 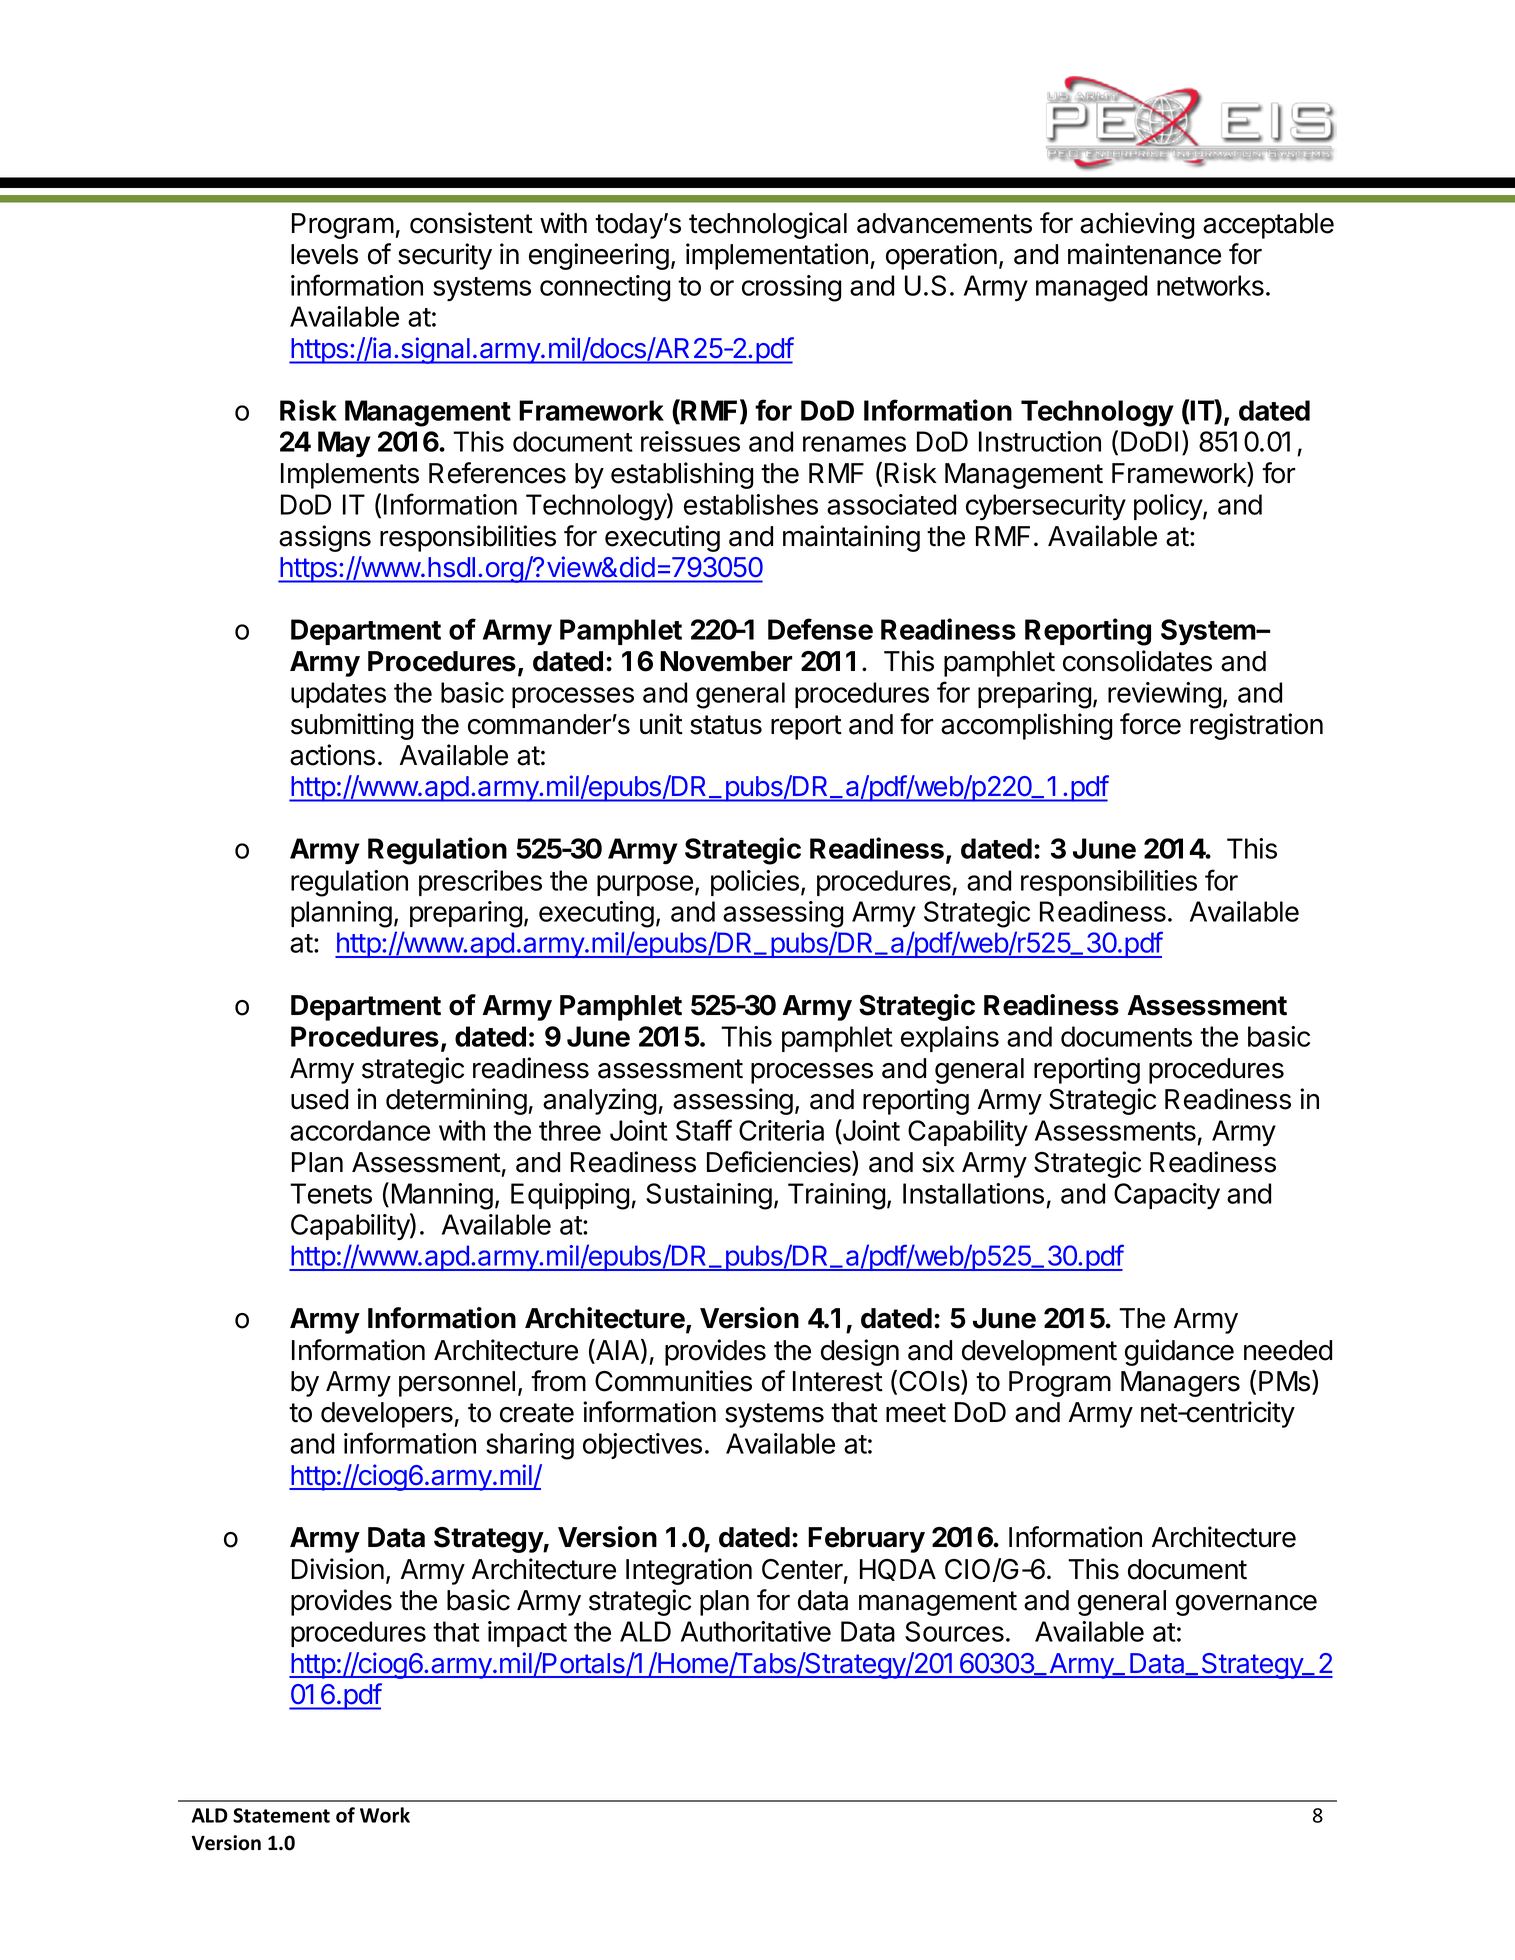 I want to click on Authoritative, so click(x=756, y=1631).
